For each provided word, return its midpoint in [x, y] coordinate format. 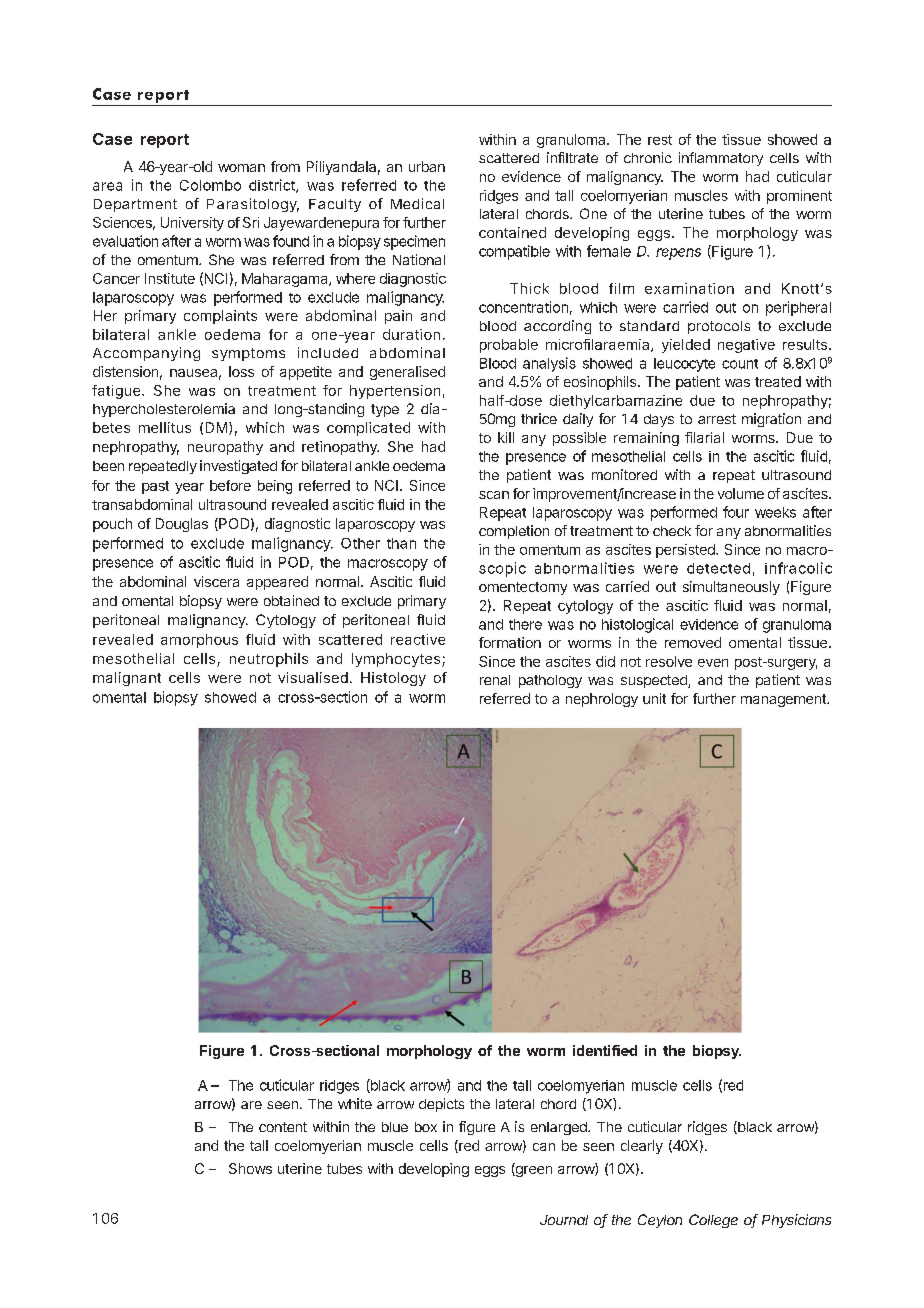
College [713, 1221]
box [426, 1127]
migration [771, 420]
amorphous [199, 641]
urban [427, 166]
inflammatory [721, 159]
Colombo [210, 185]
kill [506, 437]
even [713, 663]
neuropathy [225, 448]
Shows [250, 1168]
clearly [642, 1147]
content [283, 1127]
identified [605, 1050]
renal [495, 680]
